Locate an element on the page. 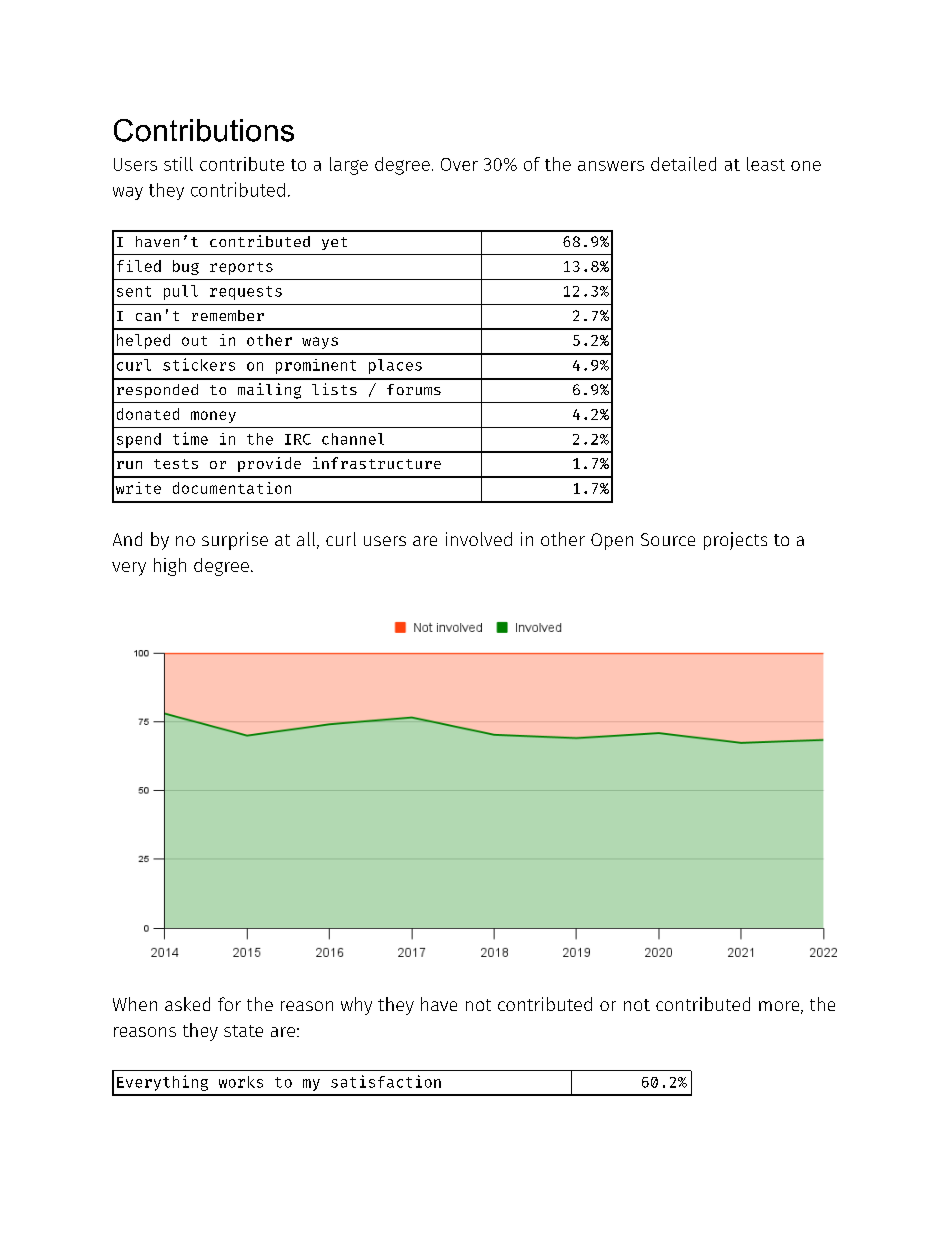  Open is located at coordinates (612, 541).
